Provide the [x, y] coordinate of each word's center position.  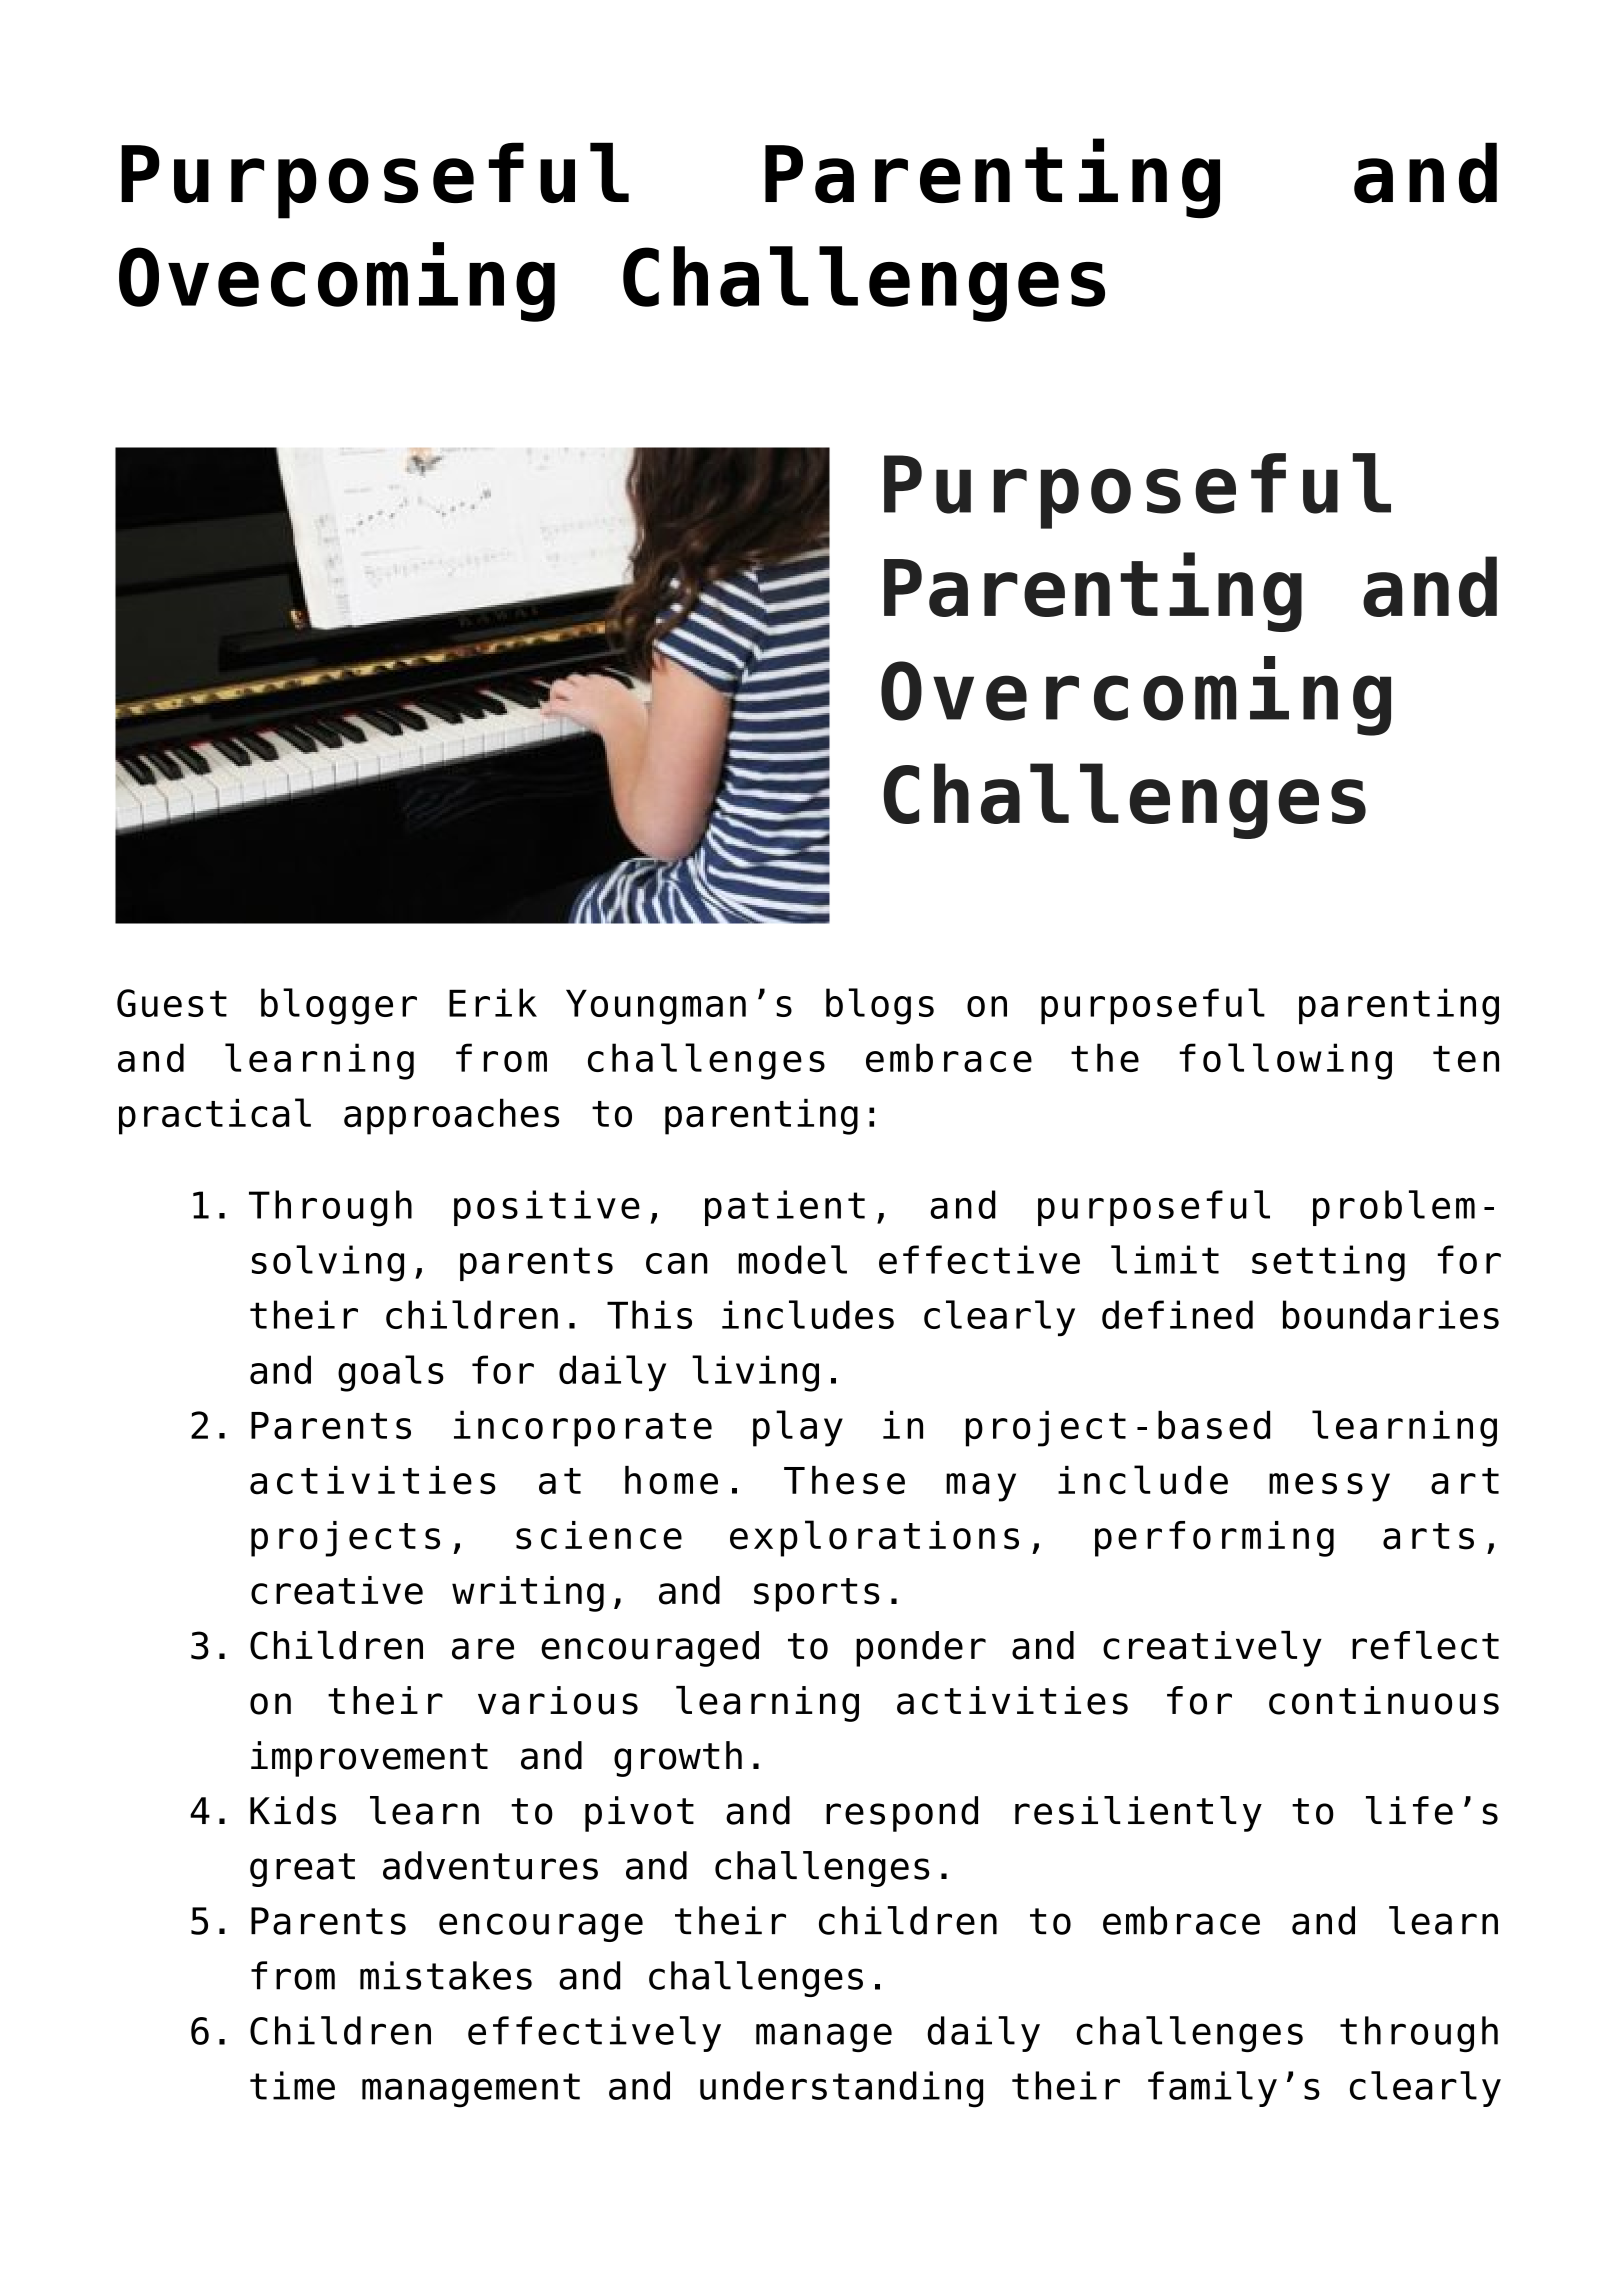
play [798, 1428]
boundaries [1391, 1314]
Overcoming [1136, 696]
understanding [841, 2089]
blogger [339, 1006]
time [292, 2085]
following [1285, 1061]
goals [391, 1373]
